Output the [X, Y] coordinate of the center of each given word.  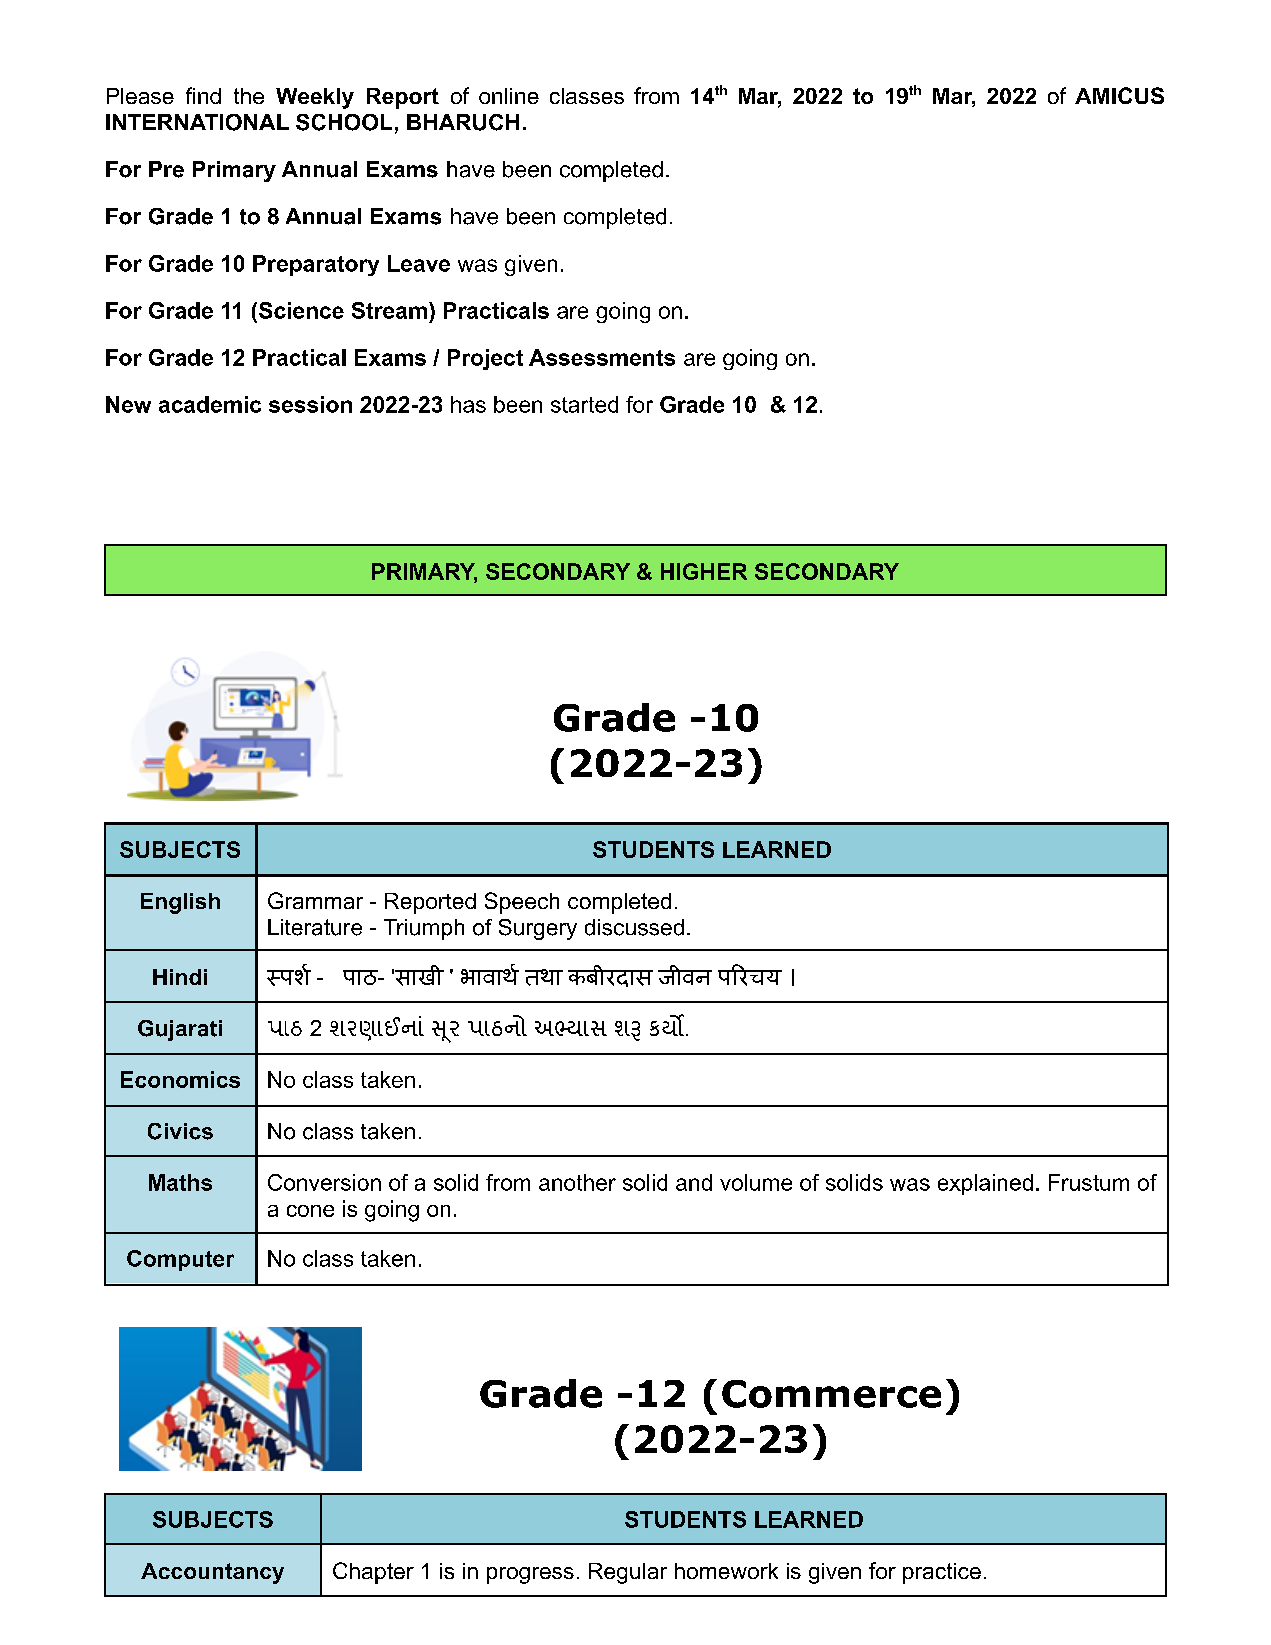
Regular [628, 1573]
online [509, 96]
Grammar [315, 900]
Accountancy [212, 1573]
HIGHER [704, 571]
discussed [634, 927]
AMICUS [1119, 95]
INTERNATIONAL [197, 122]
